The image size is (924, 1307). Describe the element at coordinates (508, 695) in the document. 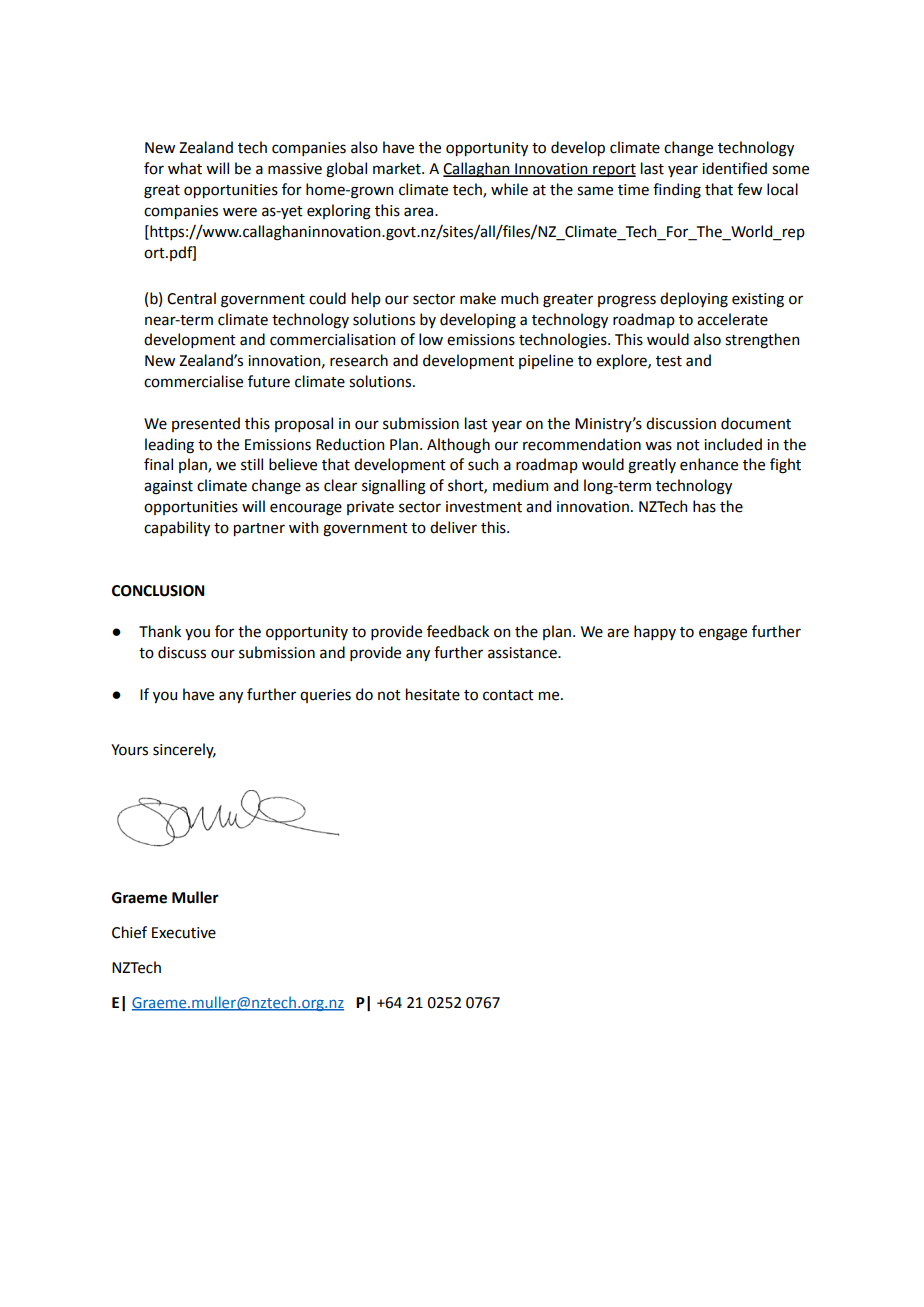

I see `contact` at that location.
